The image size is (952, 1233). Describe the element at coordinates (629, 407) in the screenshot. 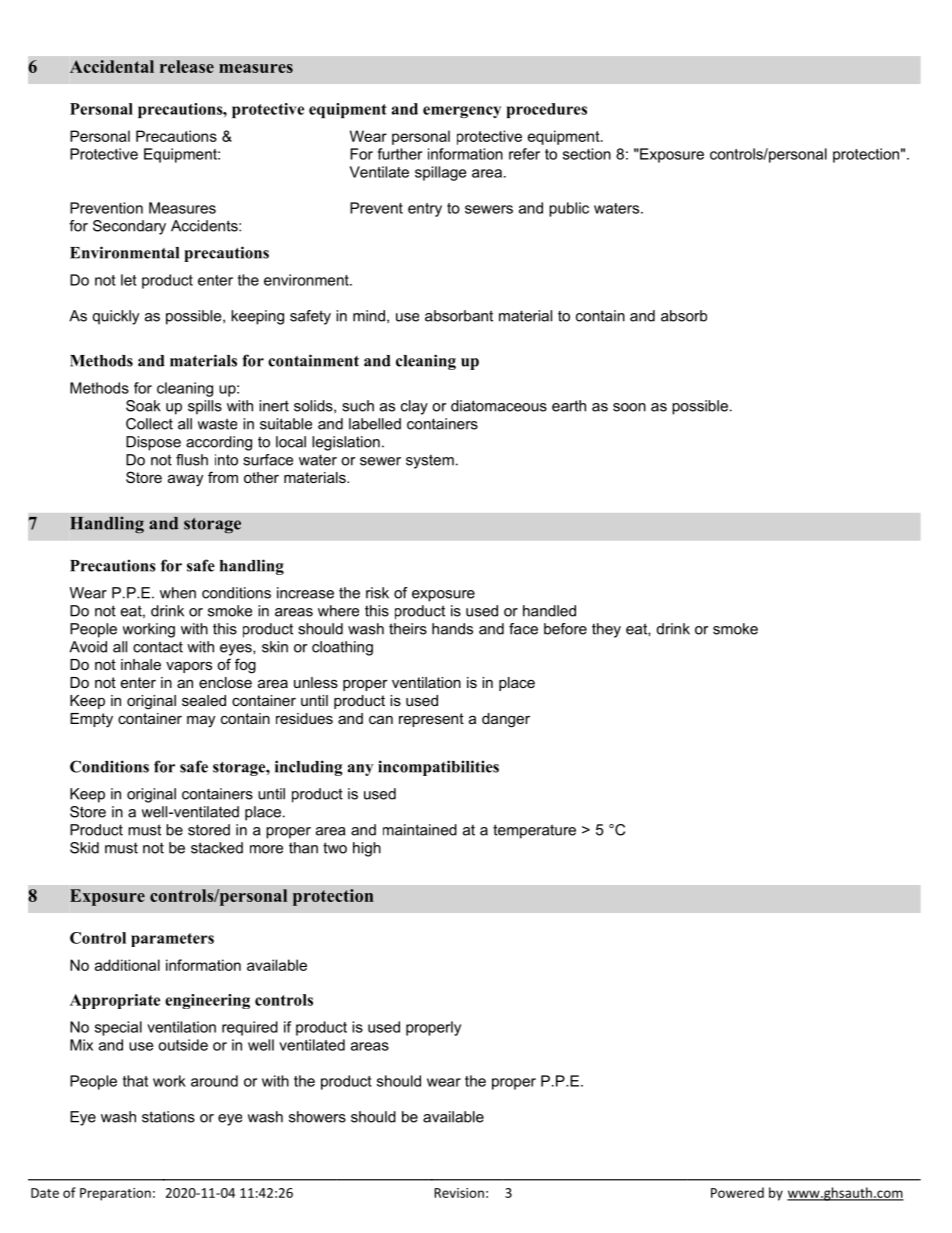

I see `soon` at that location.
